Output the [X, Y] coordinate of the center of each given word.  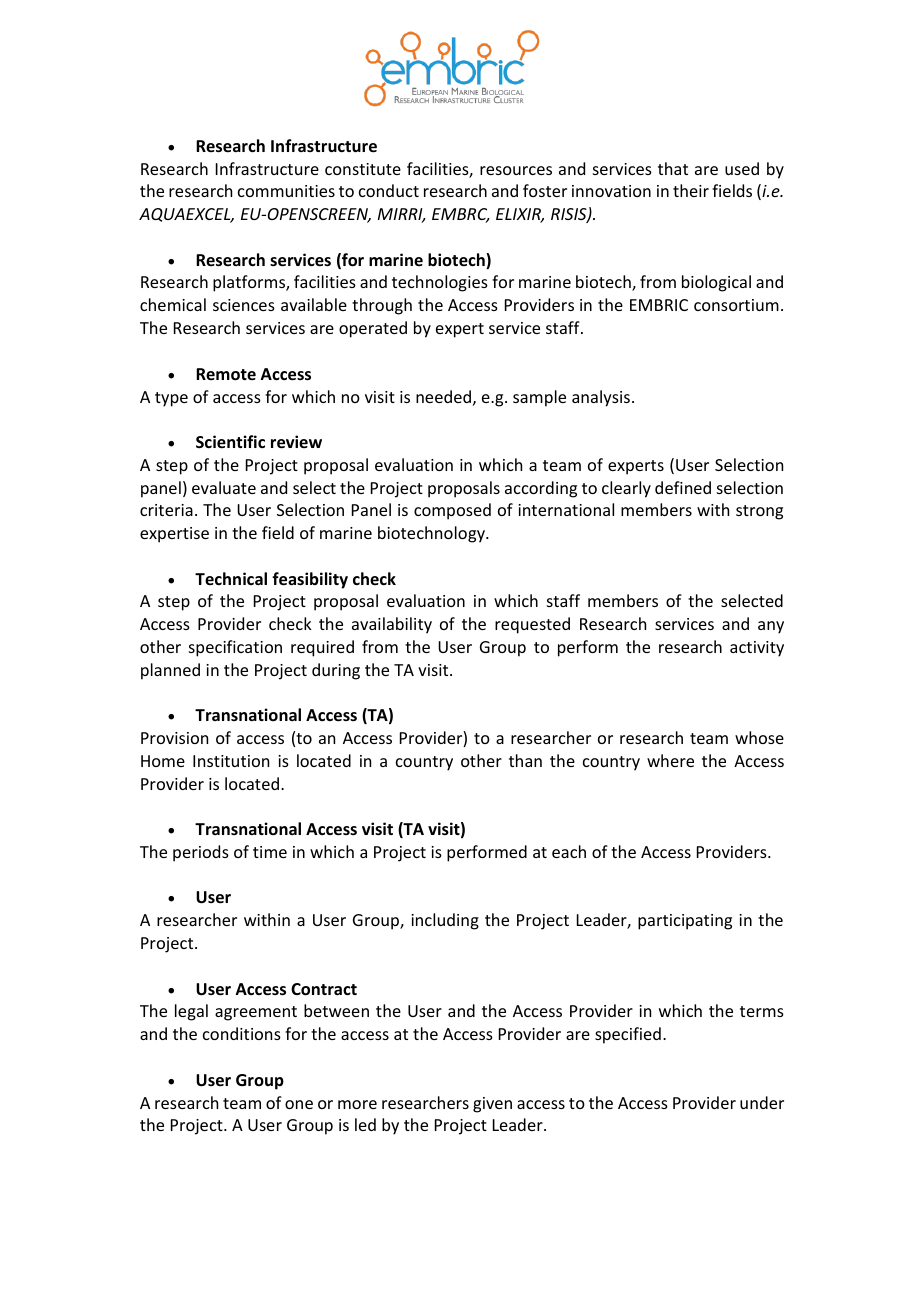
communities [286, 191]
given [492, 1105]
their [691, 190]
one [299, 1104]
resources [516, 170]
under [762, 1102]
